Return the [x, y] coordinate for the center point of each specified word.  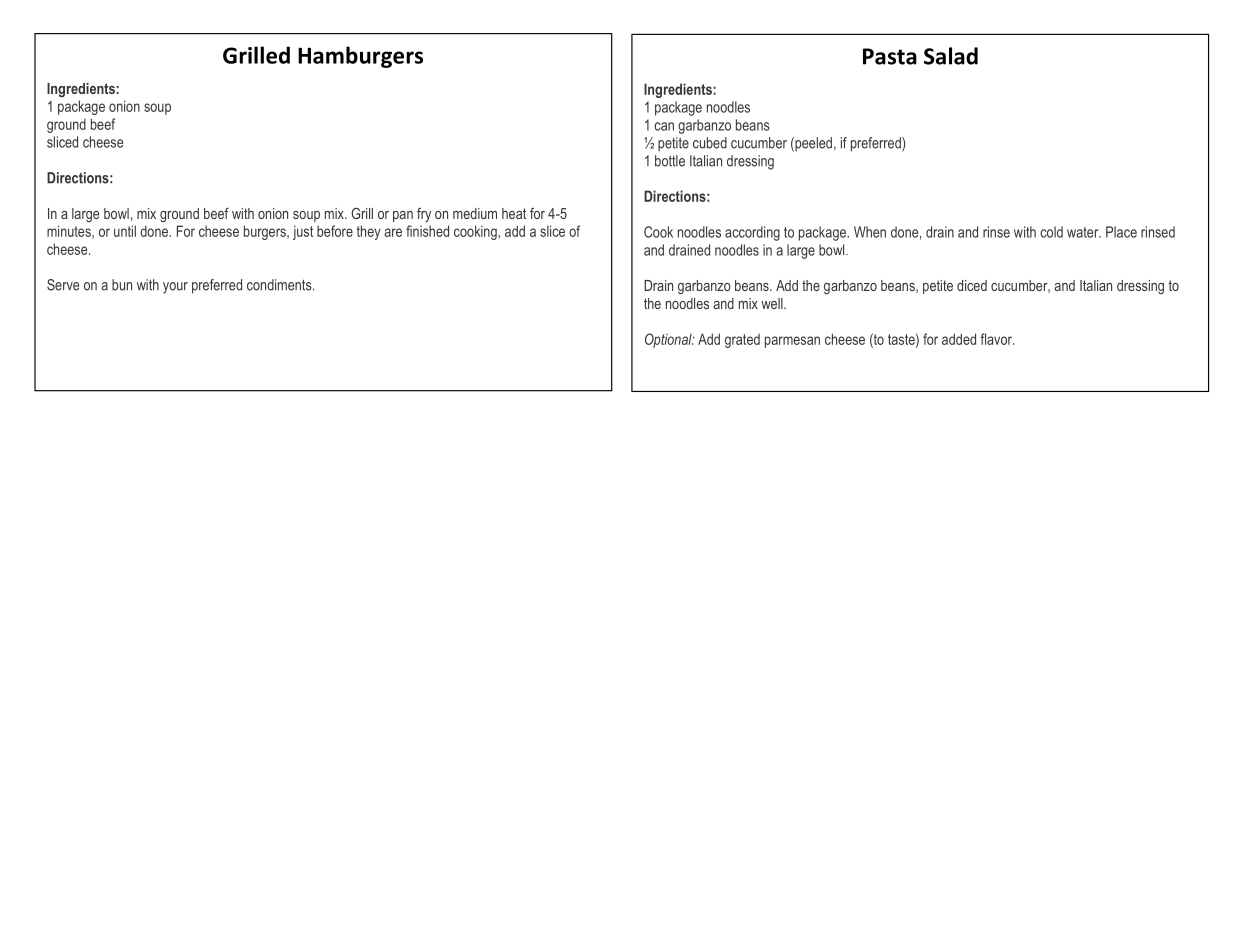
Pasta [890, 56]
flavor [997, 339]
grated [742, 341]
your [175, 288]
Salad [951, 56]
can [664, 126]
